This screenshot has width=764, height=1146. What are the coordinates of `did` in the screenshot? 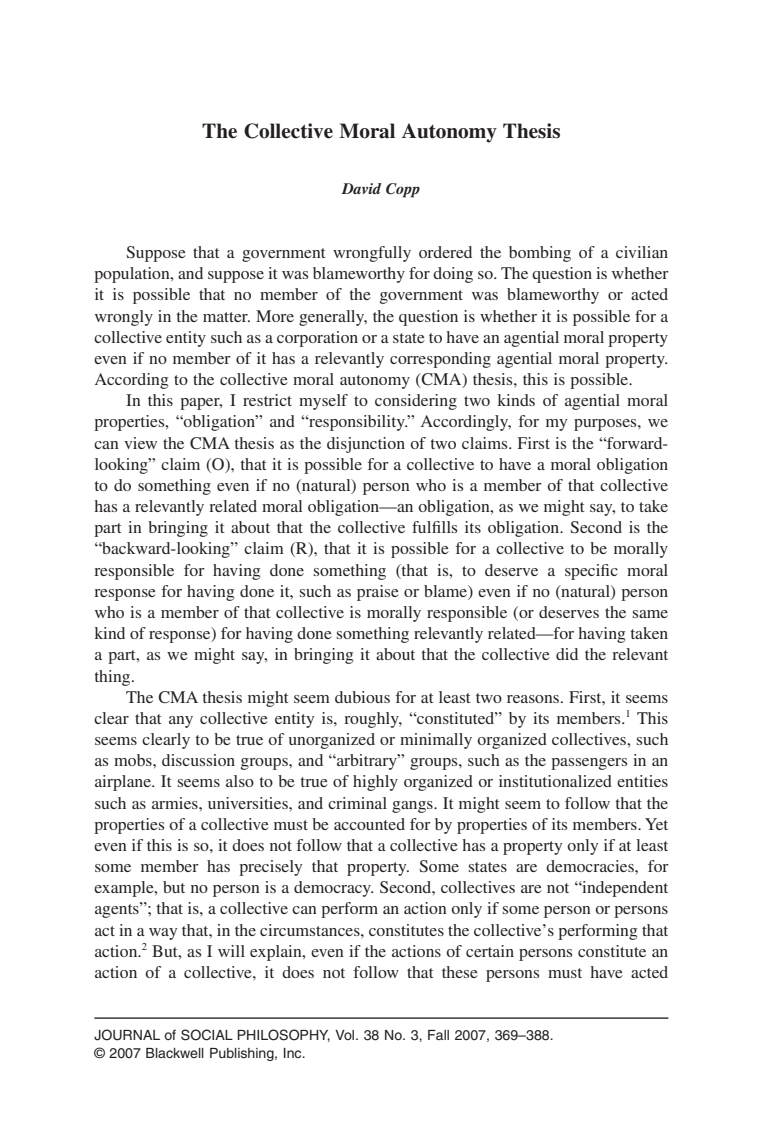 It's located at (567, 654).
